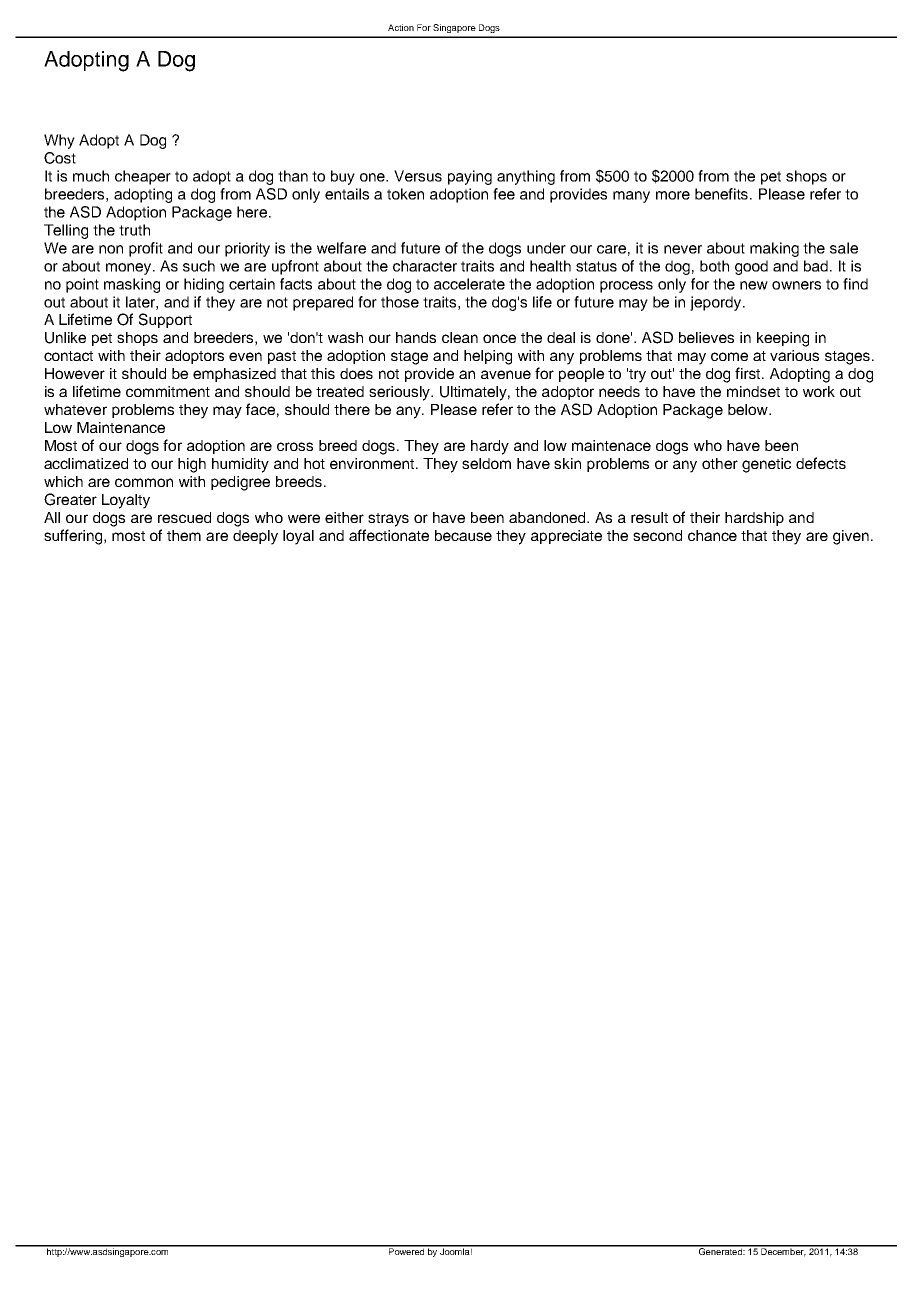 Image resolution: width=924 pixels, height=1308 pixels. I want to click on benefits, so click(723, 194).
